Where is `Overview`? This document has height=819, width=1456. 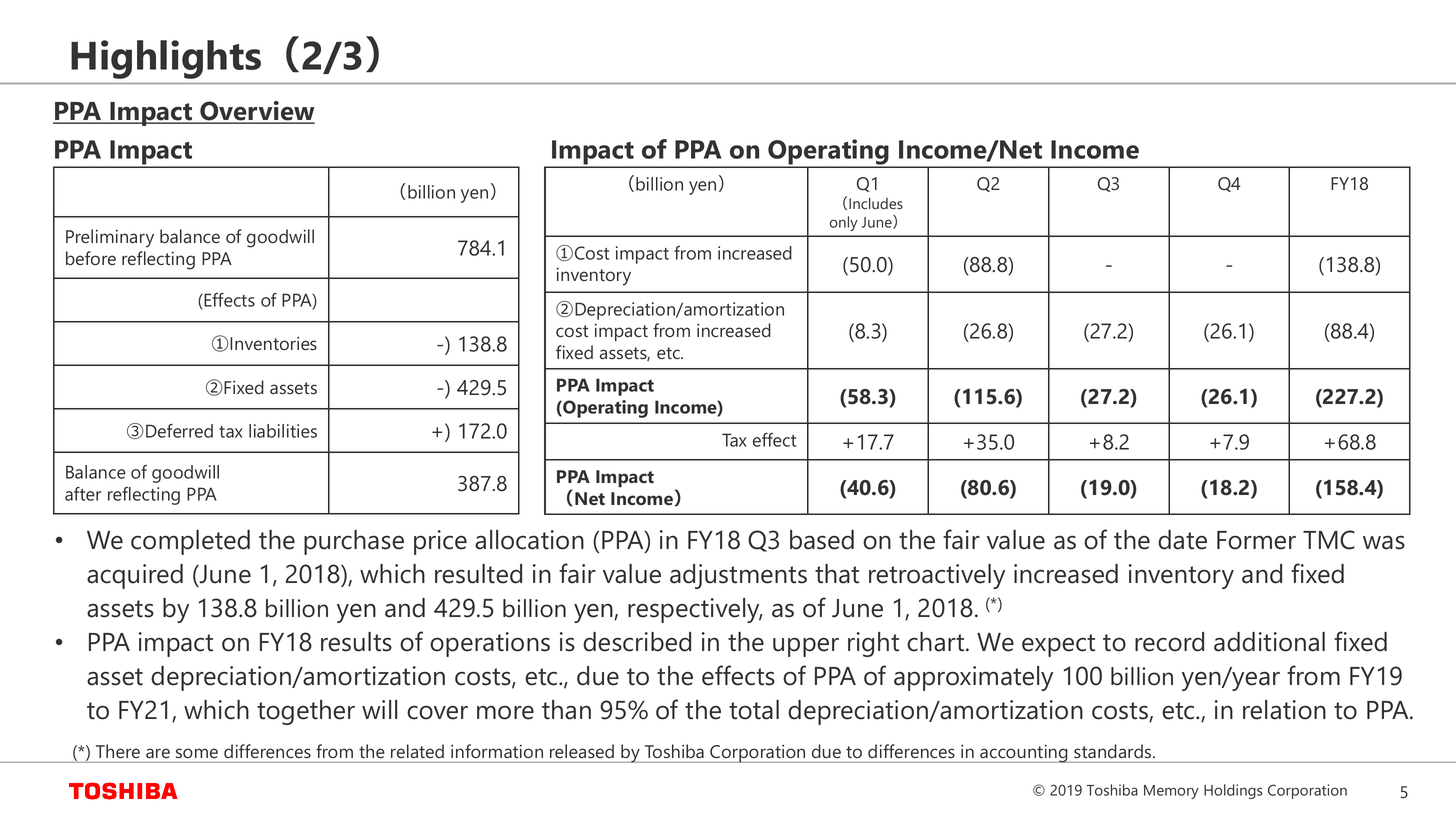 Overview is located at coordinates (256, 112).
